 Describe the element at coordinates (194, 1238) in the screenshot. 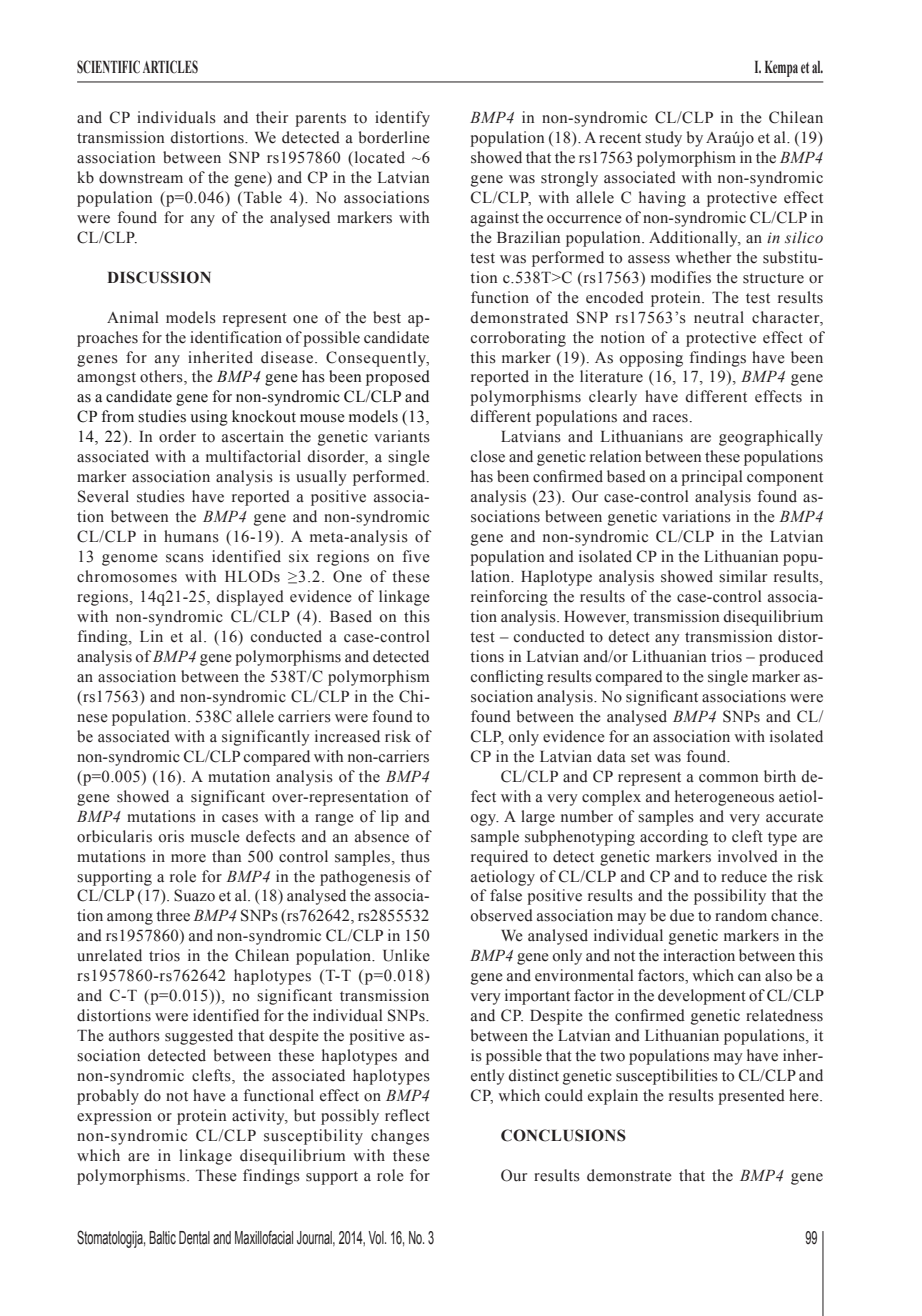

I see `Dental` at that location.
